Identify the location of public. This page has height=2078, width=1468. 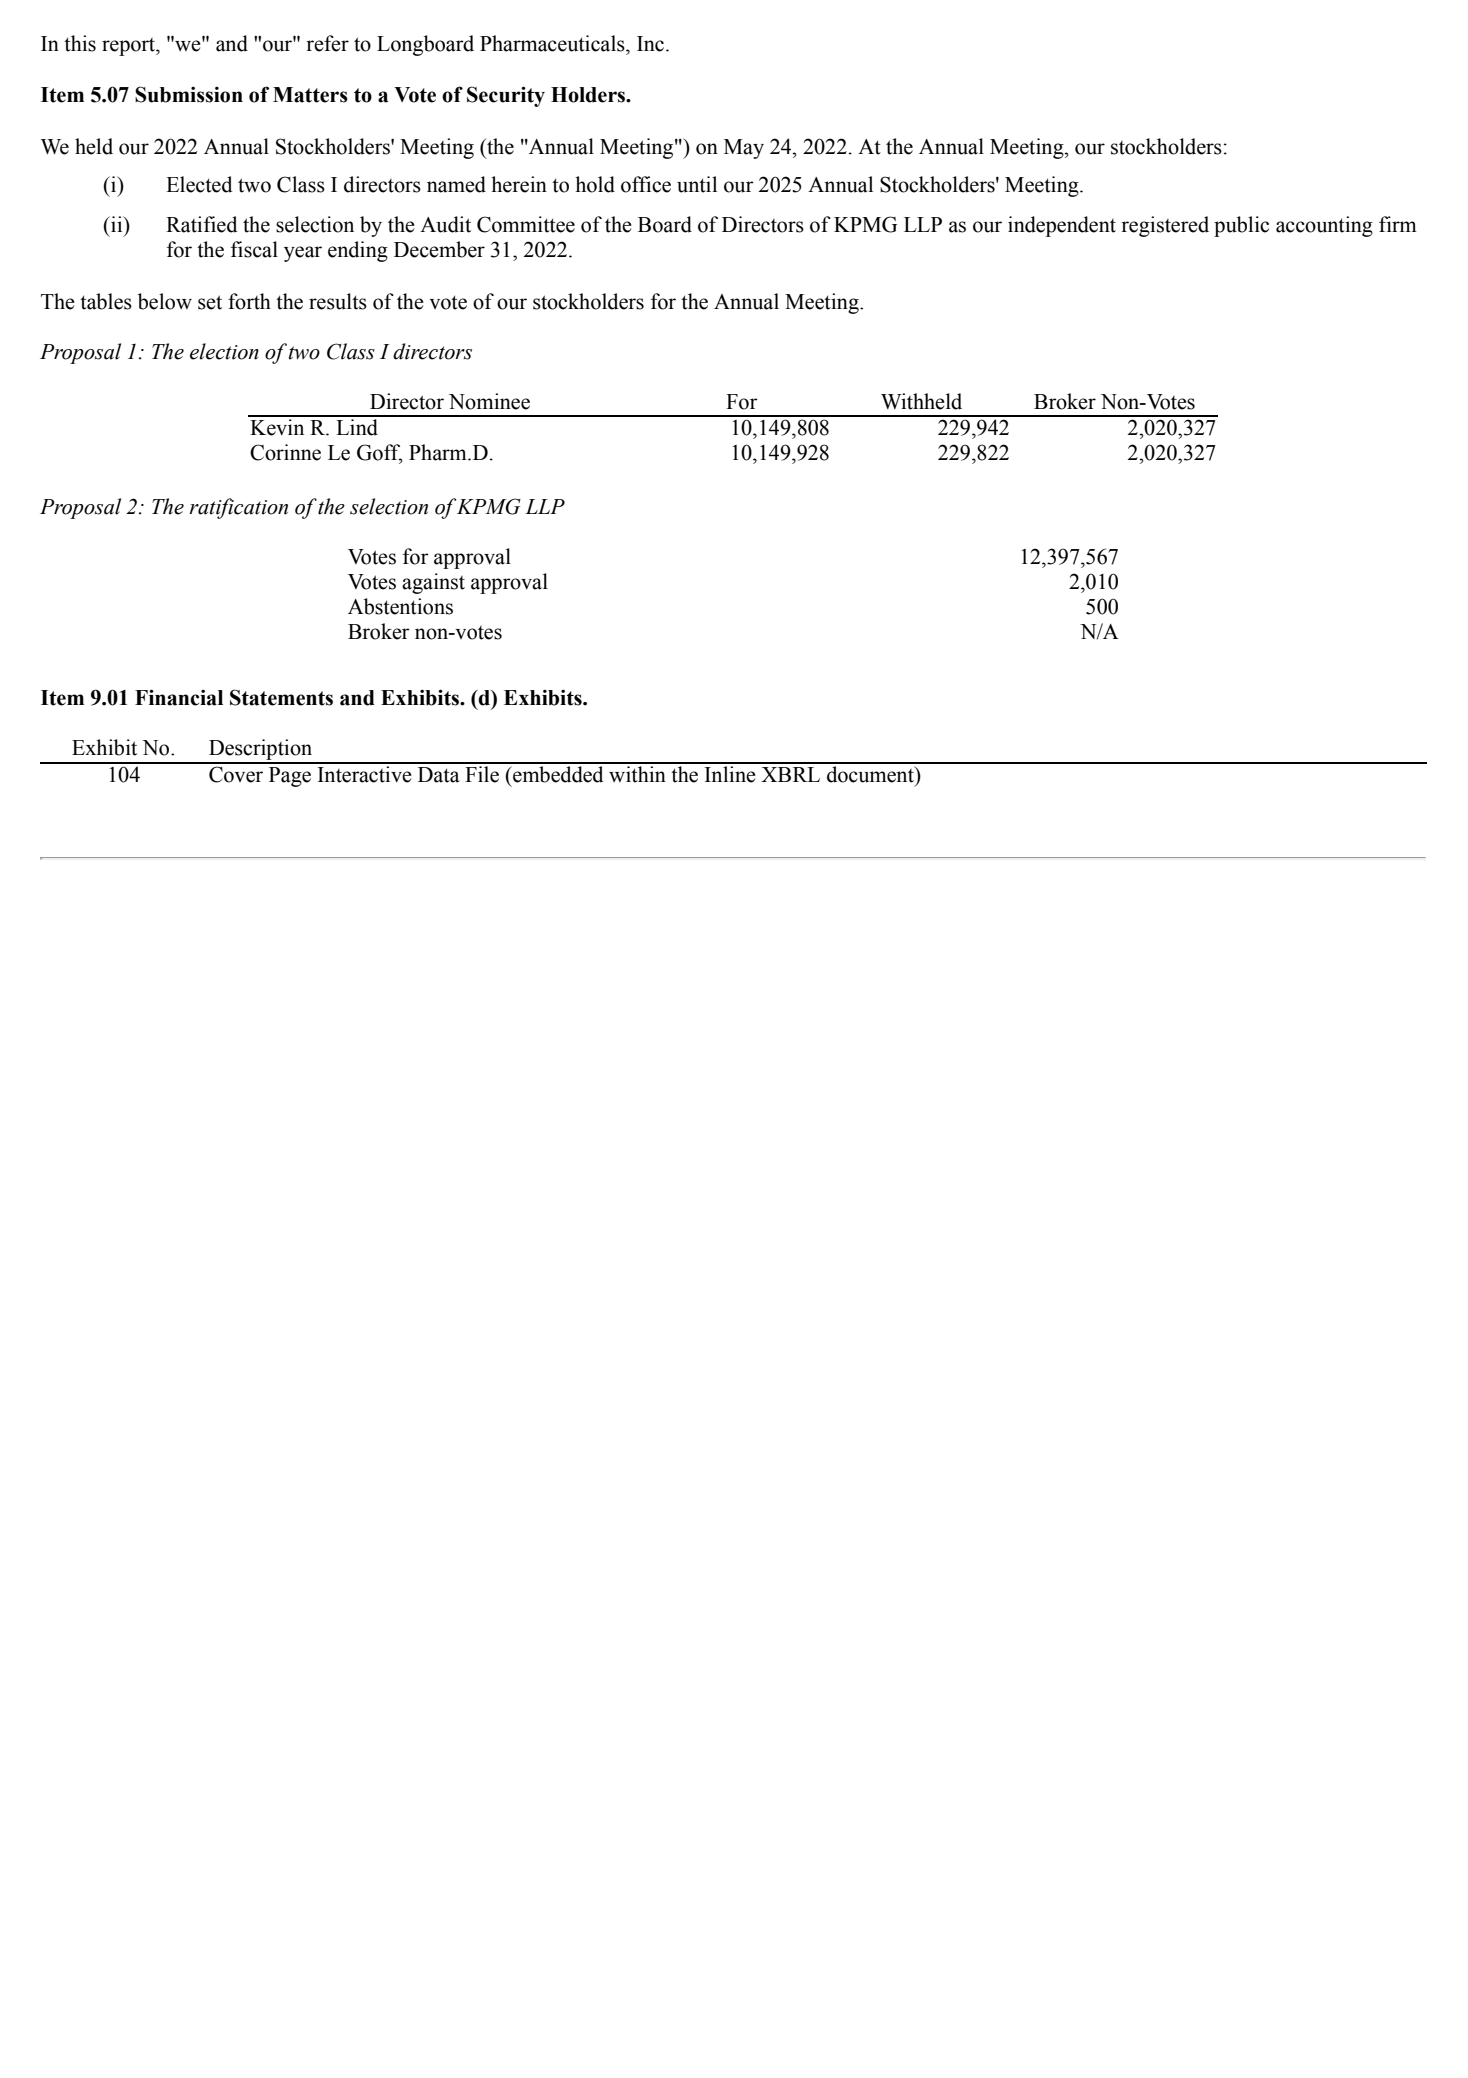
(1241, 226).
